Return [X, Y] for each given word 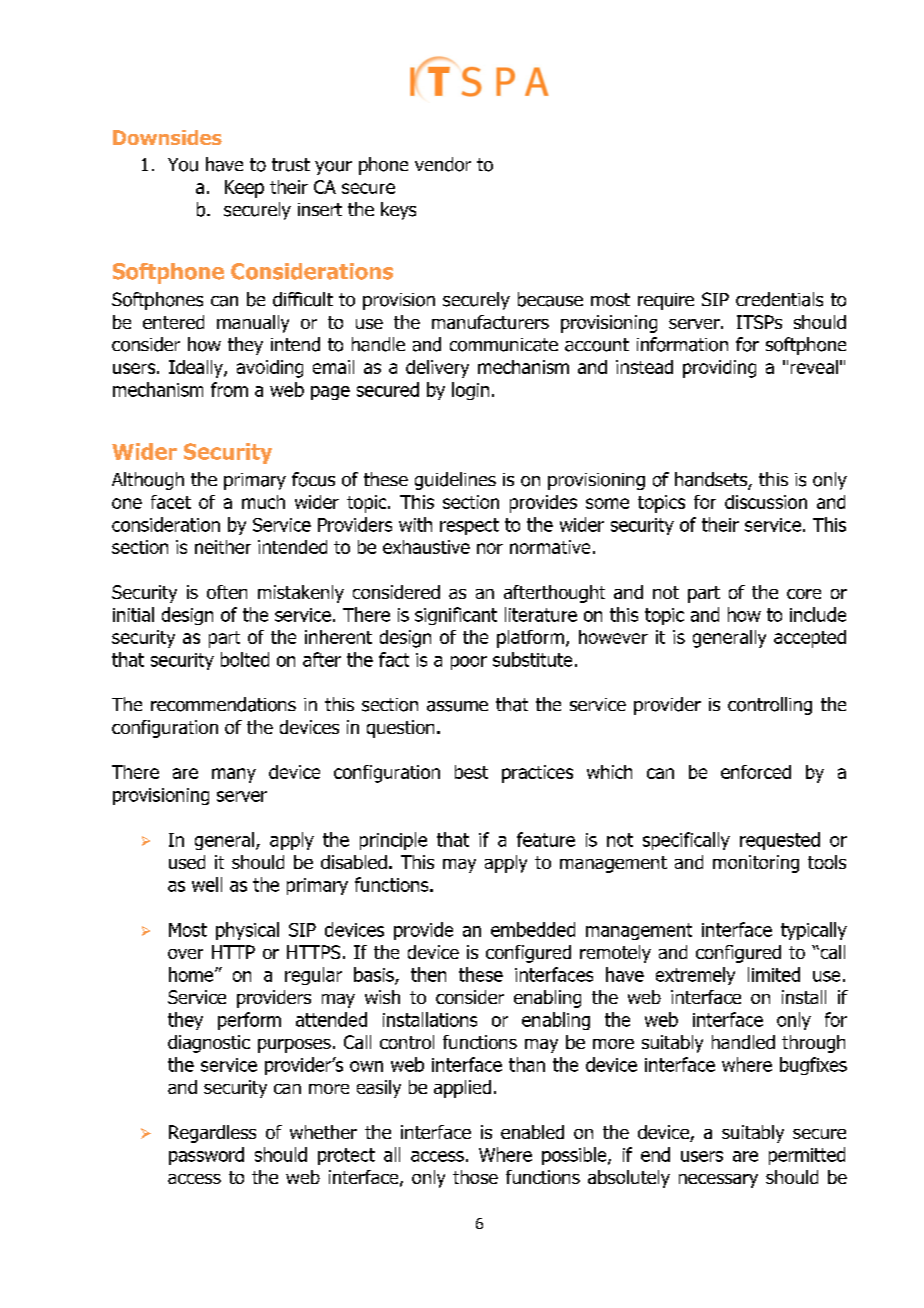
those [475, 1177]
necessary [718, 1181]
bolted [245, 659]
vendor [443, 164]
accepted [810, 639]
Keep [244, 189]
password [206, 1156]
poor [469, 663]
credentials [779, 299]
